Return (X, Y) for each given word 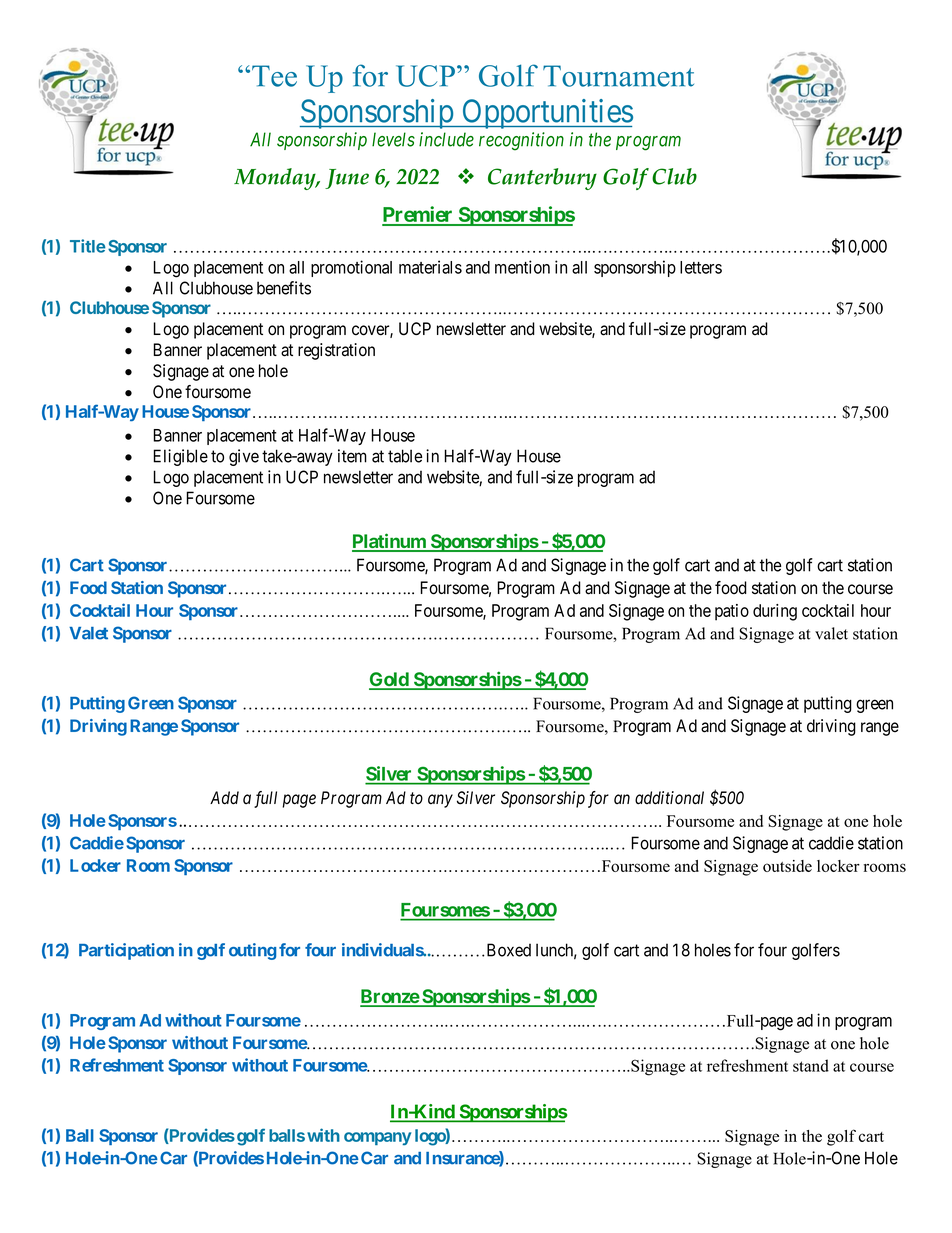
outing (252, 951)
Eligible (180, 457)
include (446, 139)
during (775, 612)
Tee (274, 76)
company (377, 1138)
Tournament (618, 76)
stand (811, 1065)
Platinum (390, 542)
